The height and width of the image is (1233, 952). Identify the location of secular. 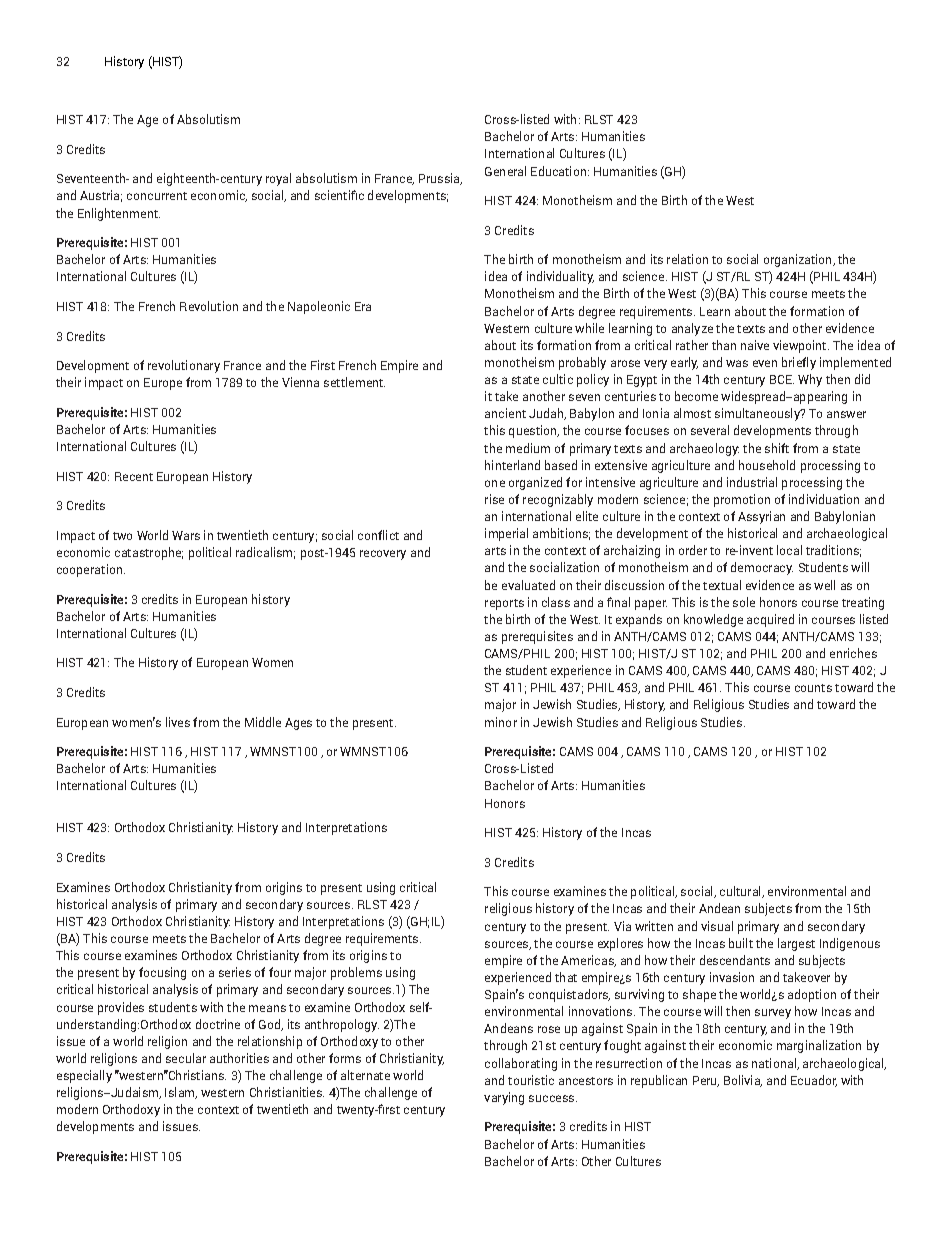
(186, 1058).
